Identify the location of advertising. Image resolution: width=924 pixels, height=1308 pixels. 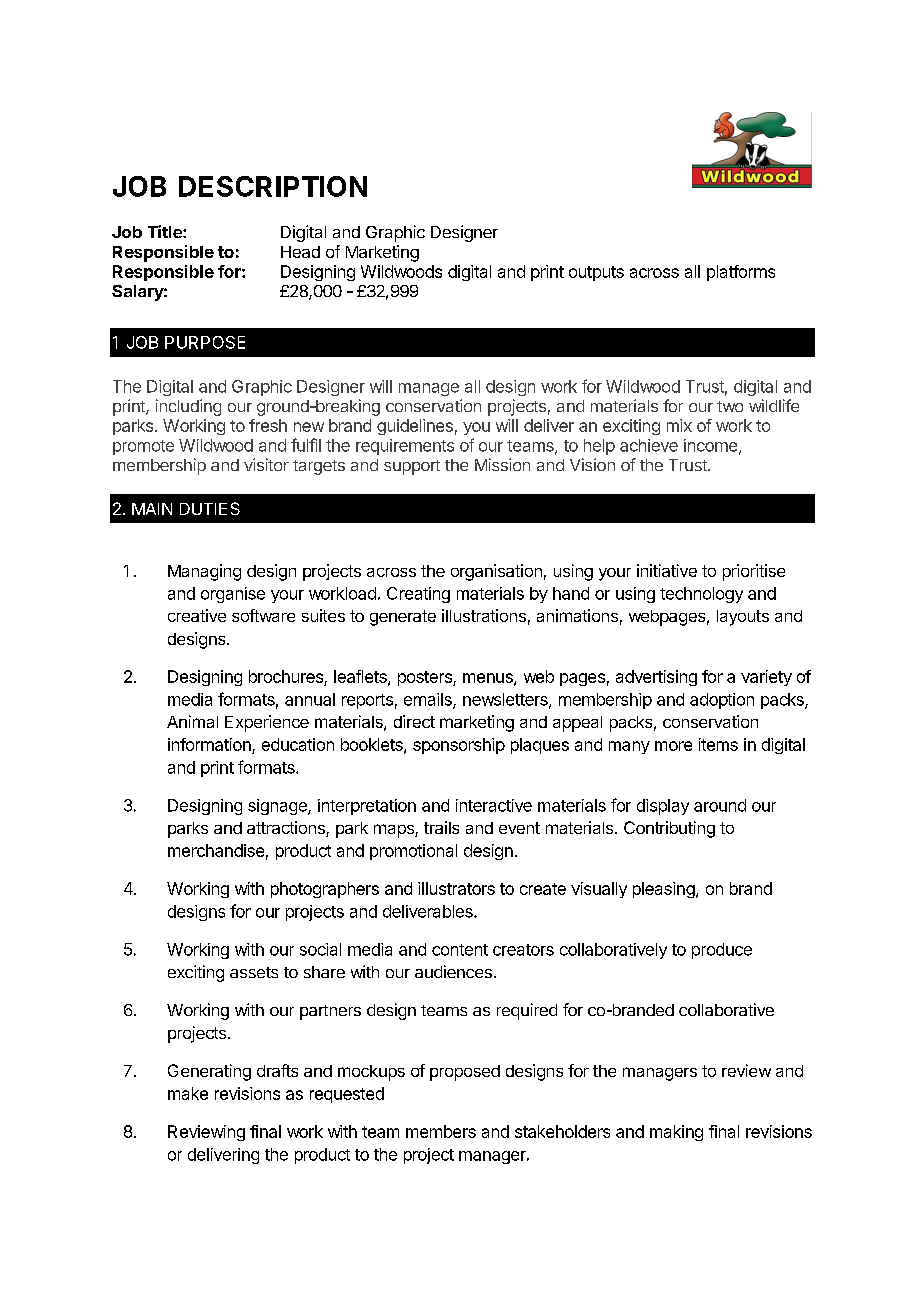
(656, 678).
